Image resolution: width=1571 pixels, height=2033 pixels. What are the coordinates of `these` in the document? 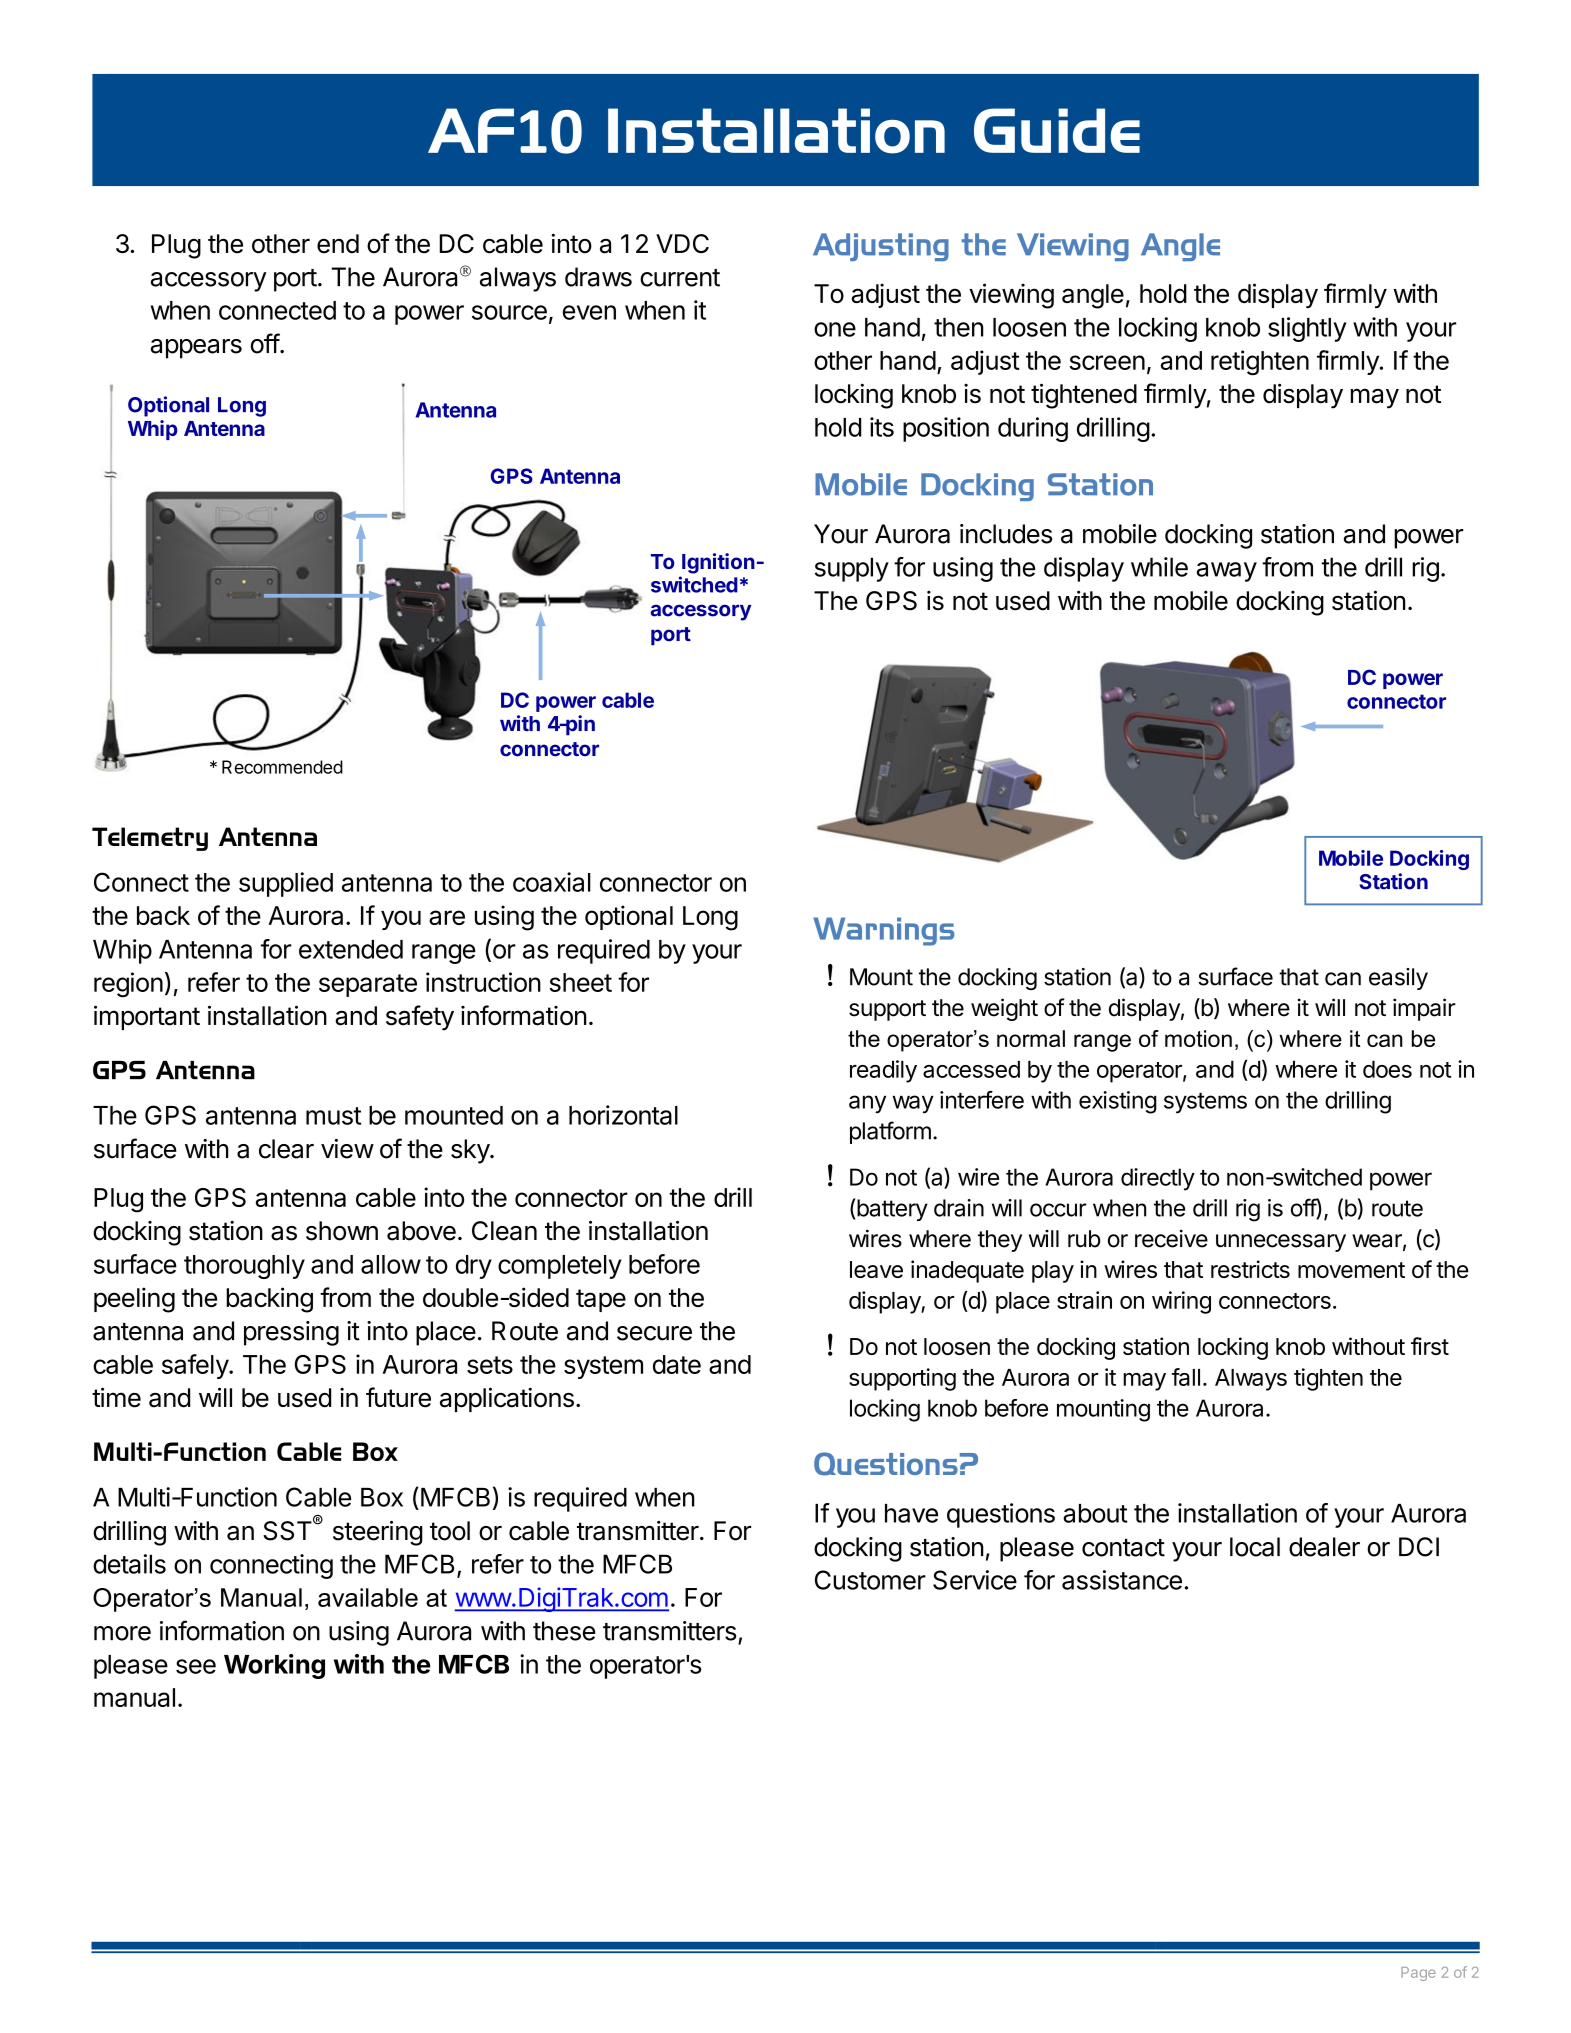 It's located at (564, 1631).
